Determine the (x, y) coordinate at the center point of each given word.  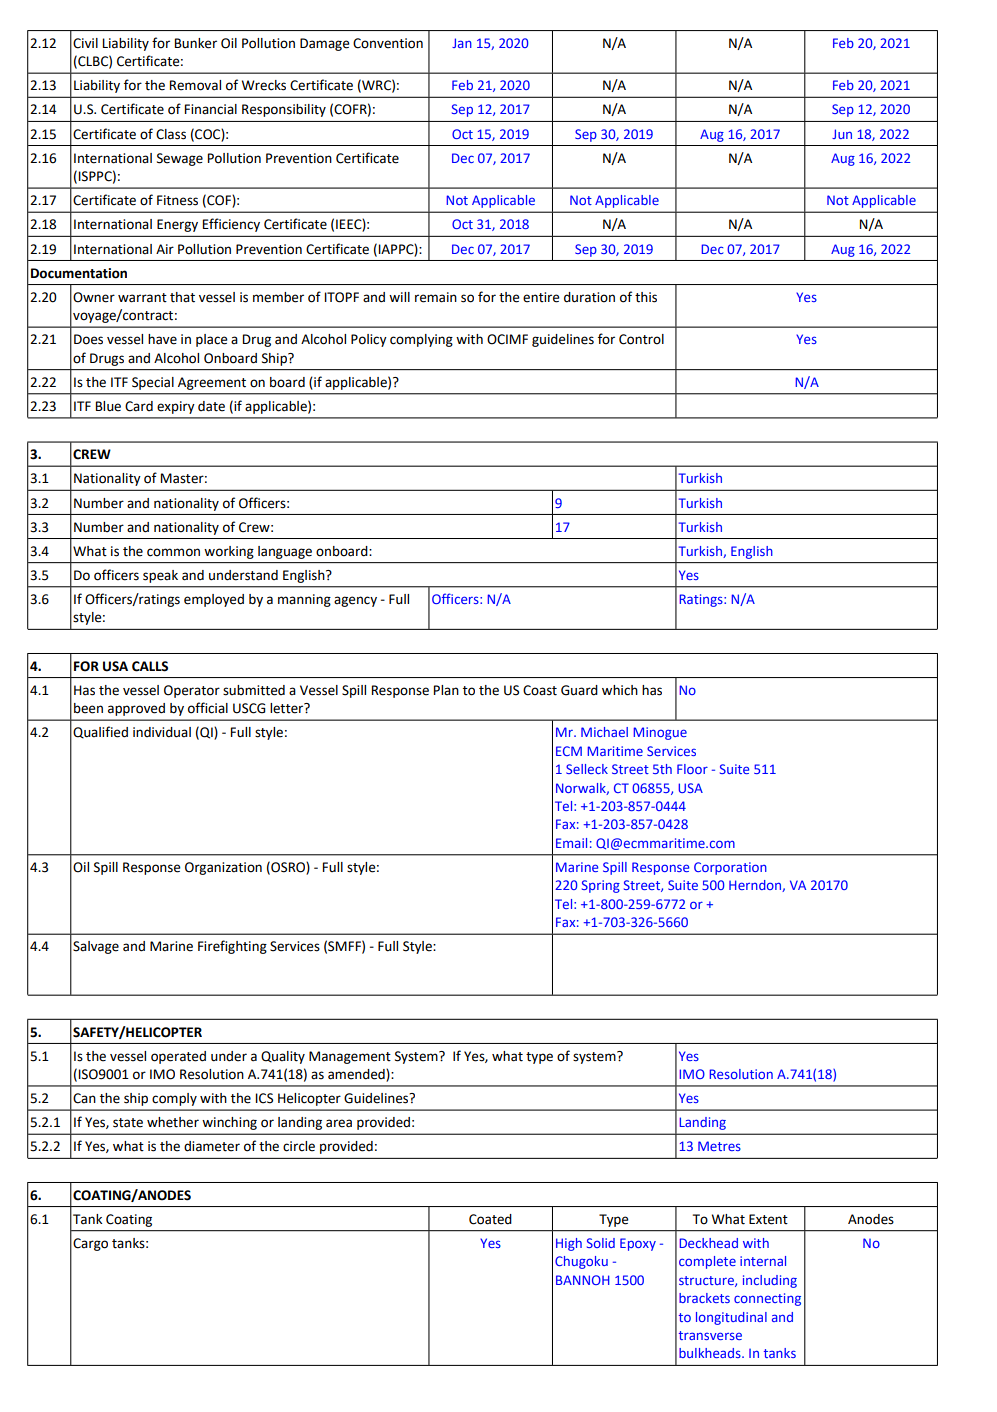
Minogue (660, 733)
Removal (195, 85)
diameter (212, 1146)
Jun (842, 134)
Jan (462, 43)
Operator (192, 691)
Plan (446, 690)
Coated (490, 1219)
